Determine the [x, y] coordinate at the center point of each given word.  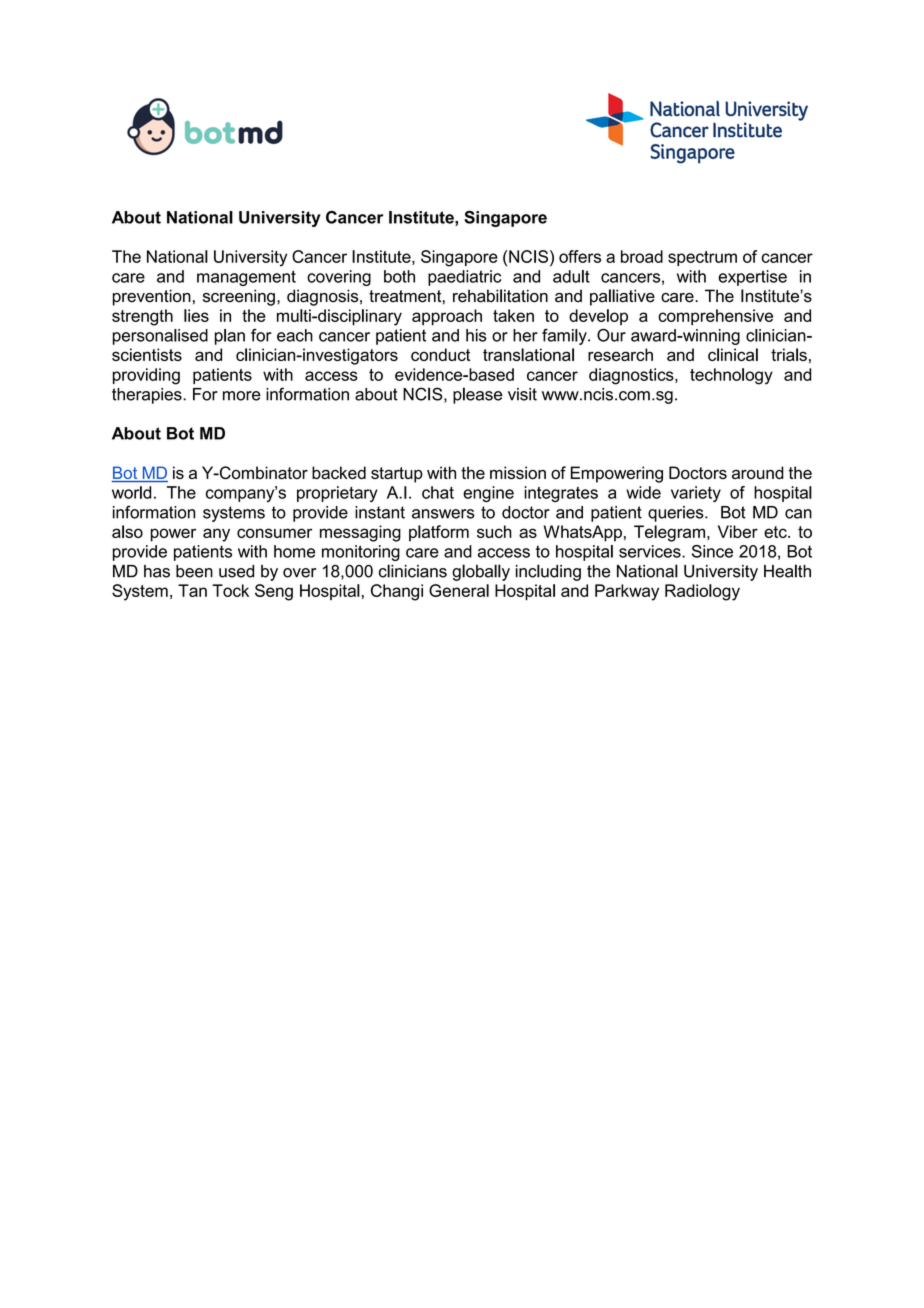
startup [397, 475]
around [758, 472]
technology [731, 376]
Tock [230, 590]
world [132, 492]
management [246, 278]
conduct [440, 354]
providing [146, 376]
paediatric [464, 278]
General [459, 590]
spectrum [702, 258]
